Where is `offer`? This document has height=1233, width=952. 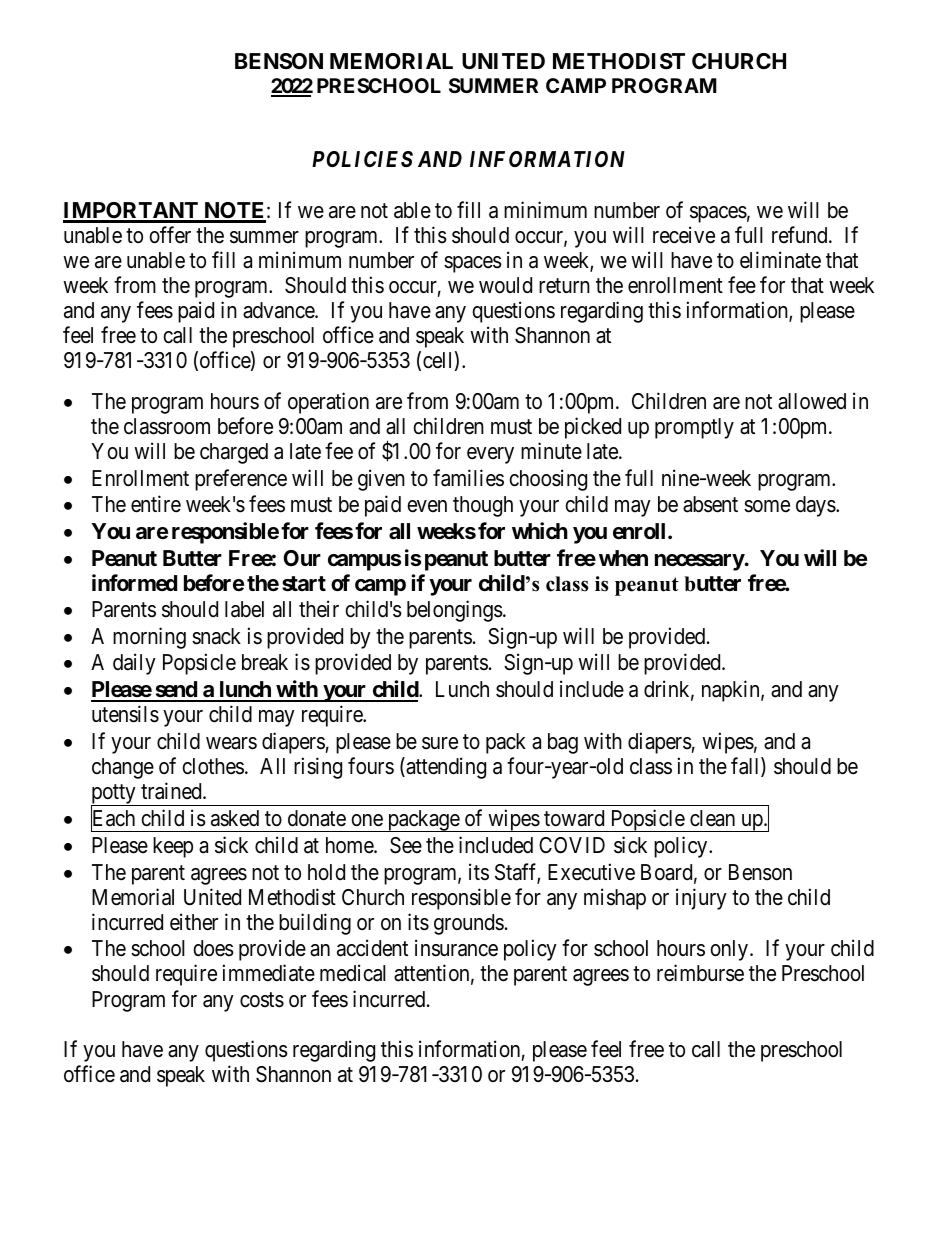
offer is located at coordinates (170, 235).
